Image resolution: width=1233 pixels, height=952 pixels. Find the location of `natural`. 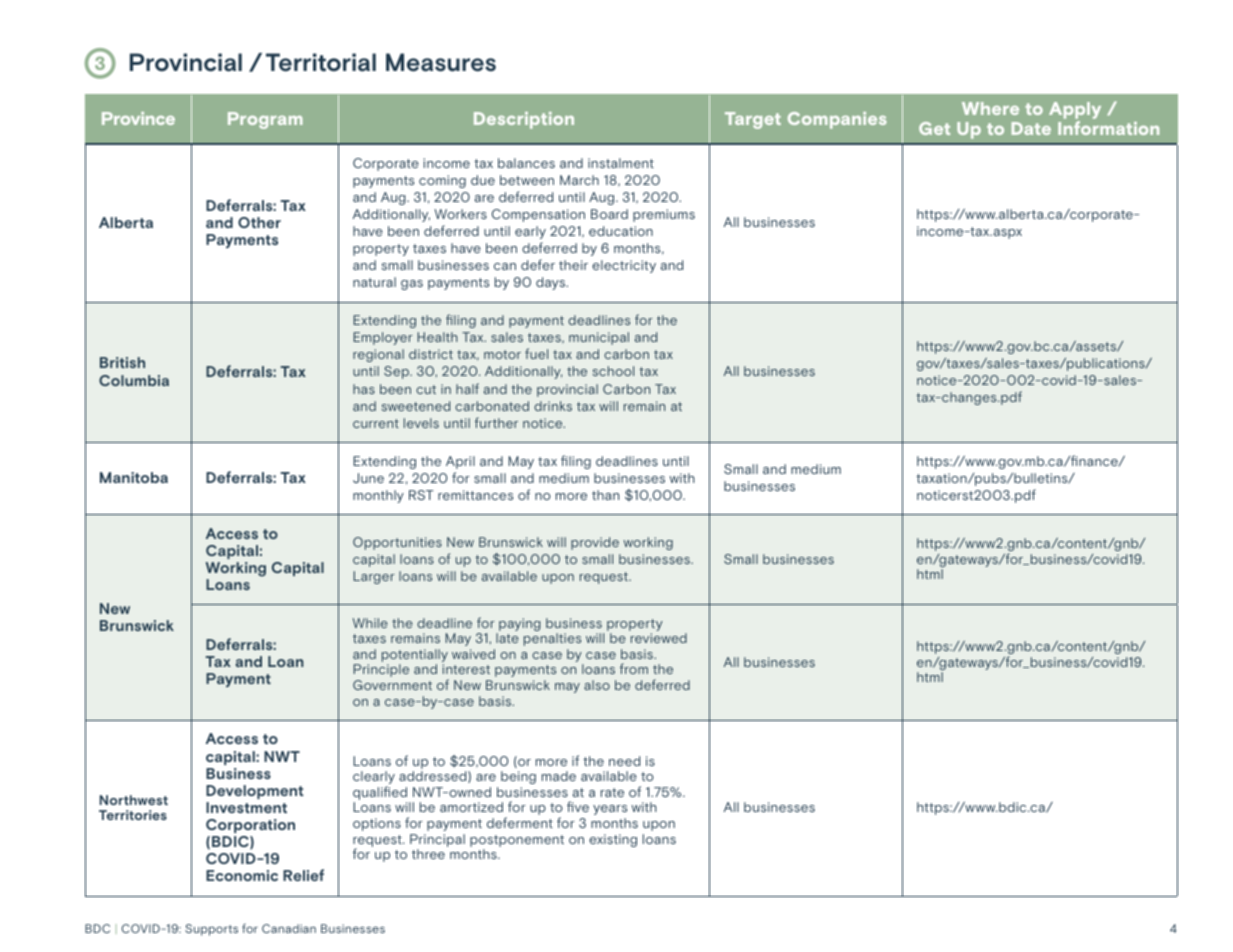

natural is located at coordinates (374, 282).
